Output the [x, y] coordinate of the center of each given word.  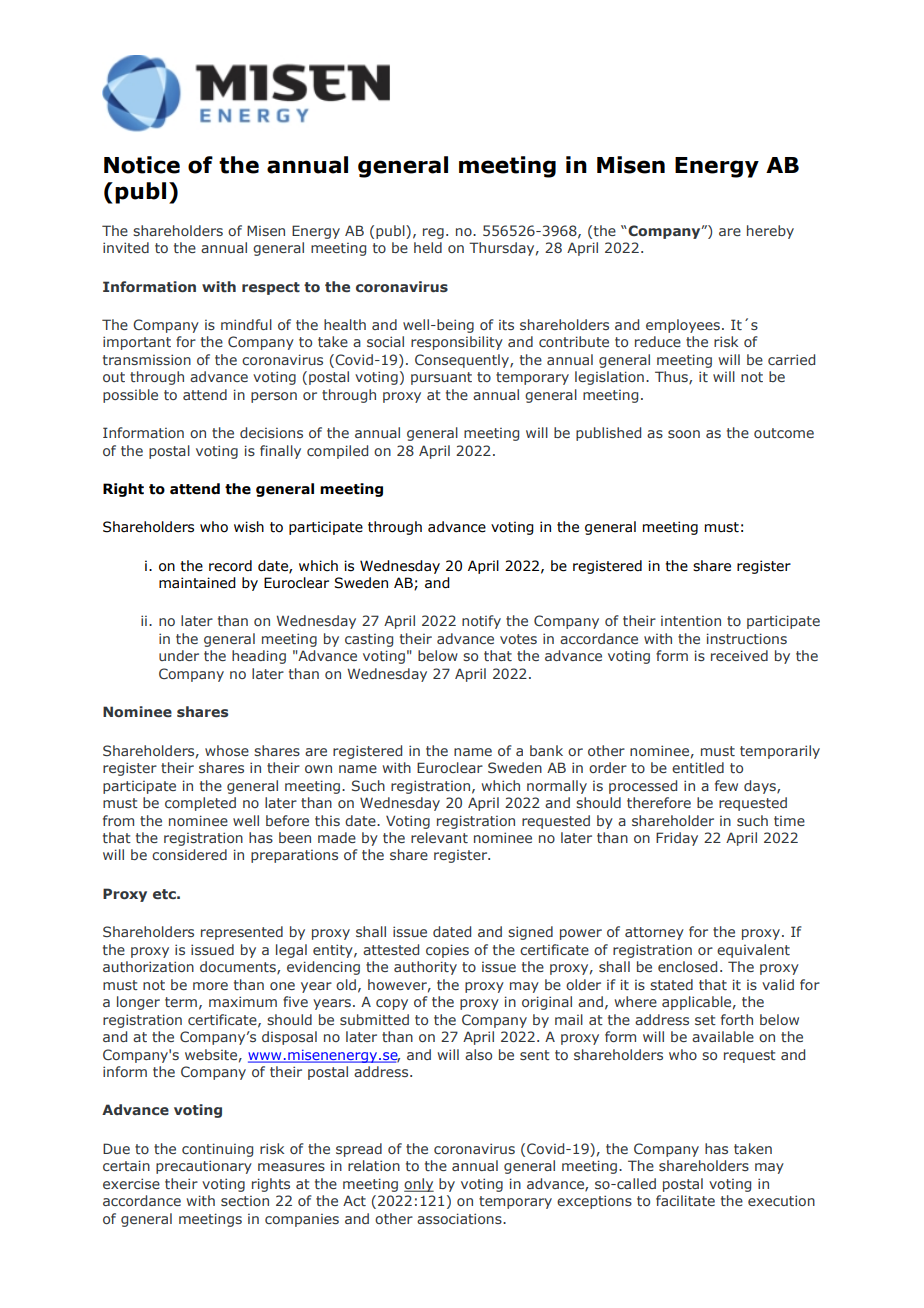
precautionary [204, 1167]
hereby [770, 232]
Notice [142, 165]
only [419, 1185]
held [428, 247]
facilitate [685, 1200]
